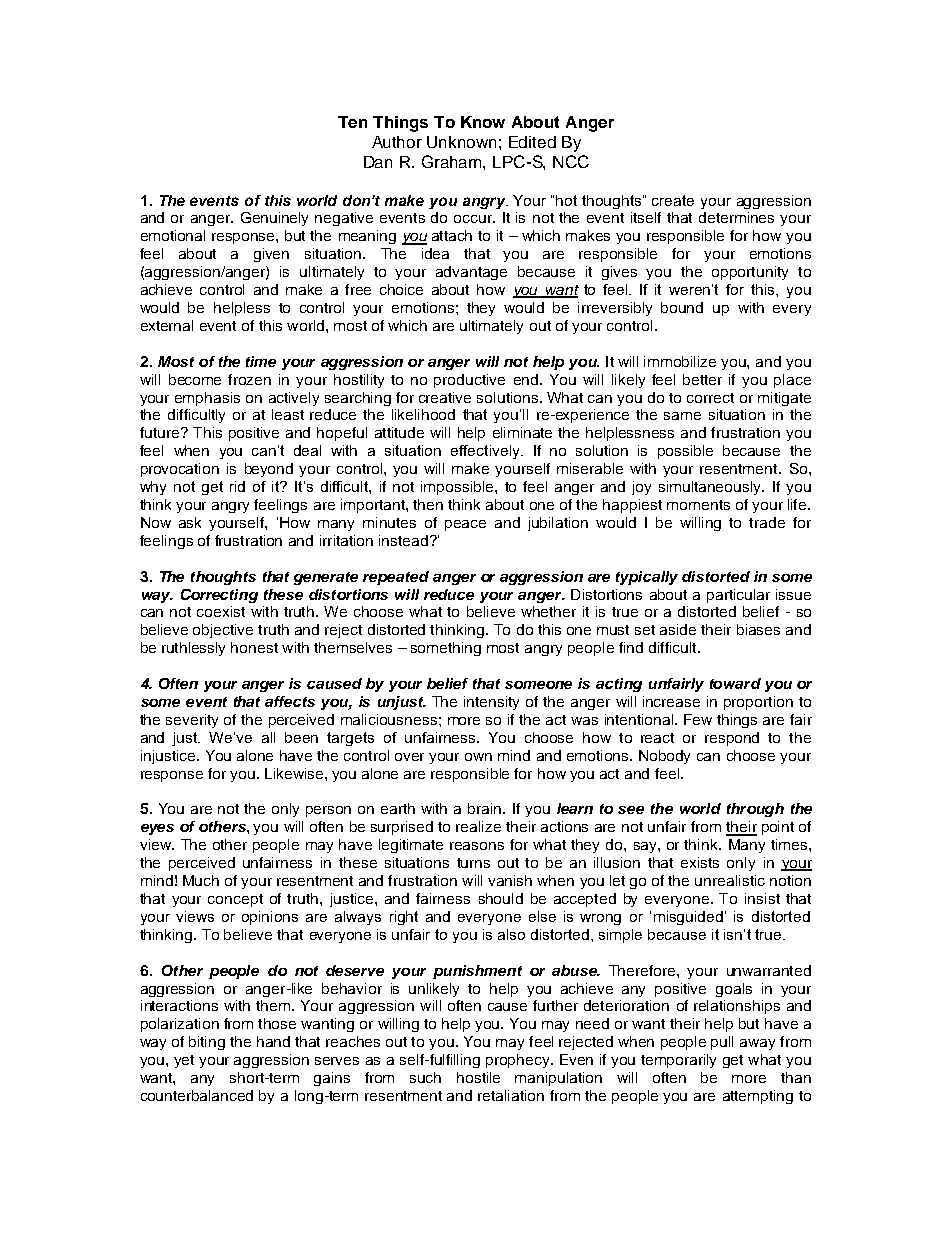  I want to click on biting, so click(207, 1043).
